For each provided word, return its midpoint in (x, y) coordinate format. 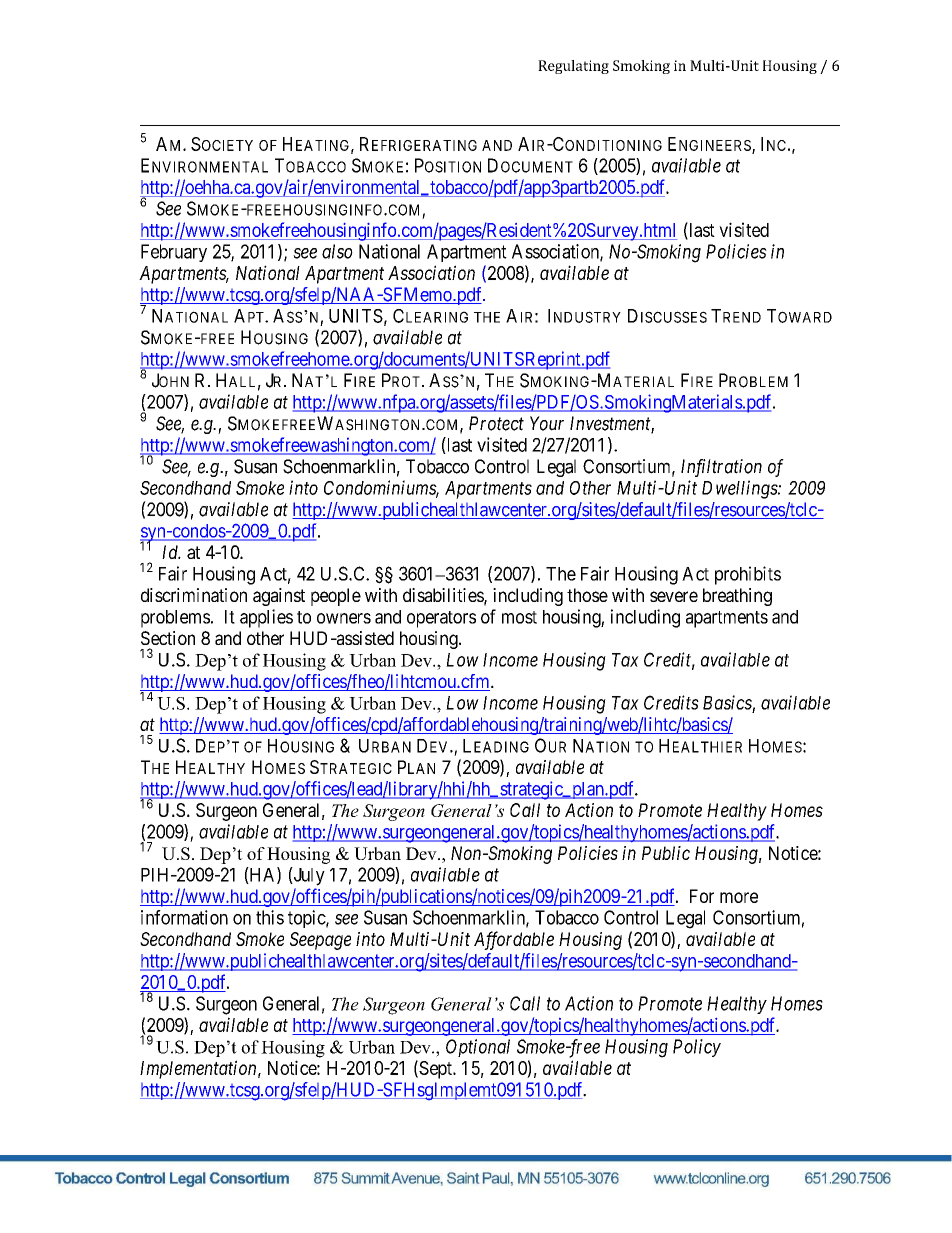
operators (441, 619)
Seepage (320, 941)
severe (674, 596)
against (279, 597)
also (337, 251)
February (174, 253)
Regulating (573, 67)
